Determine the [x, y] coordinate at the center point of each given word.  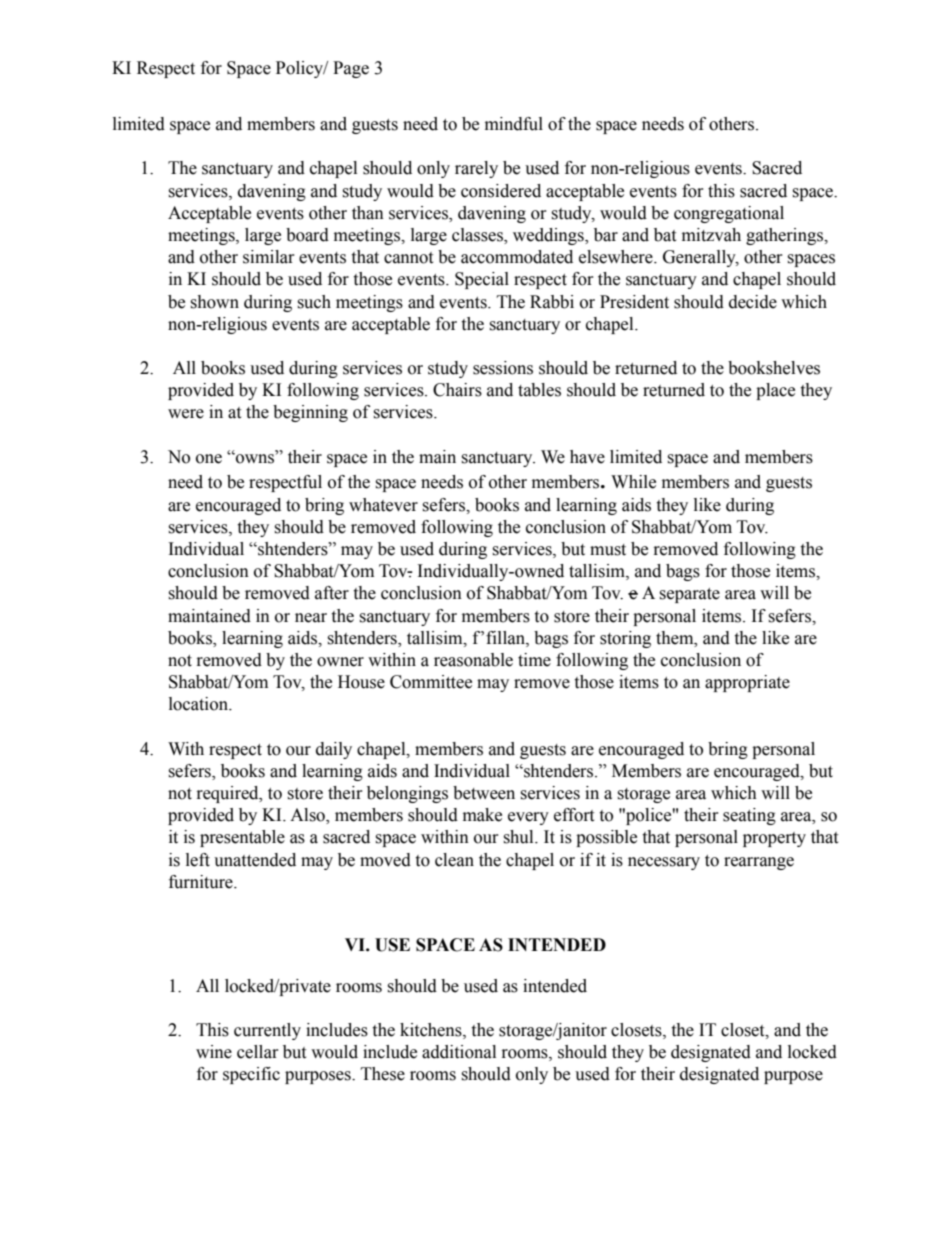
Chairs [457, 390]
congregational [729, 214]
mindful [514, 124]
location [199, 704]
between [484, 793]
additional [459, 1052]
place [775, 391]
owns [255, 458]
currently [267, 1031]
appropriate [747, 683]
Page [351, 69]
